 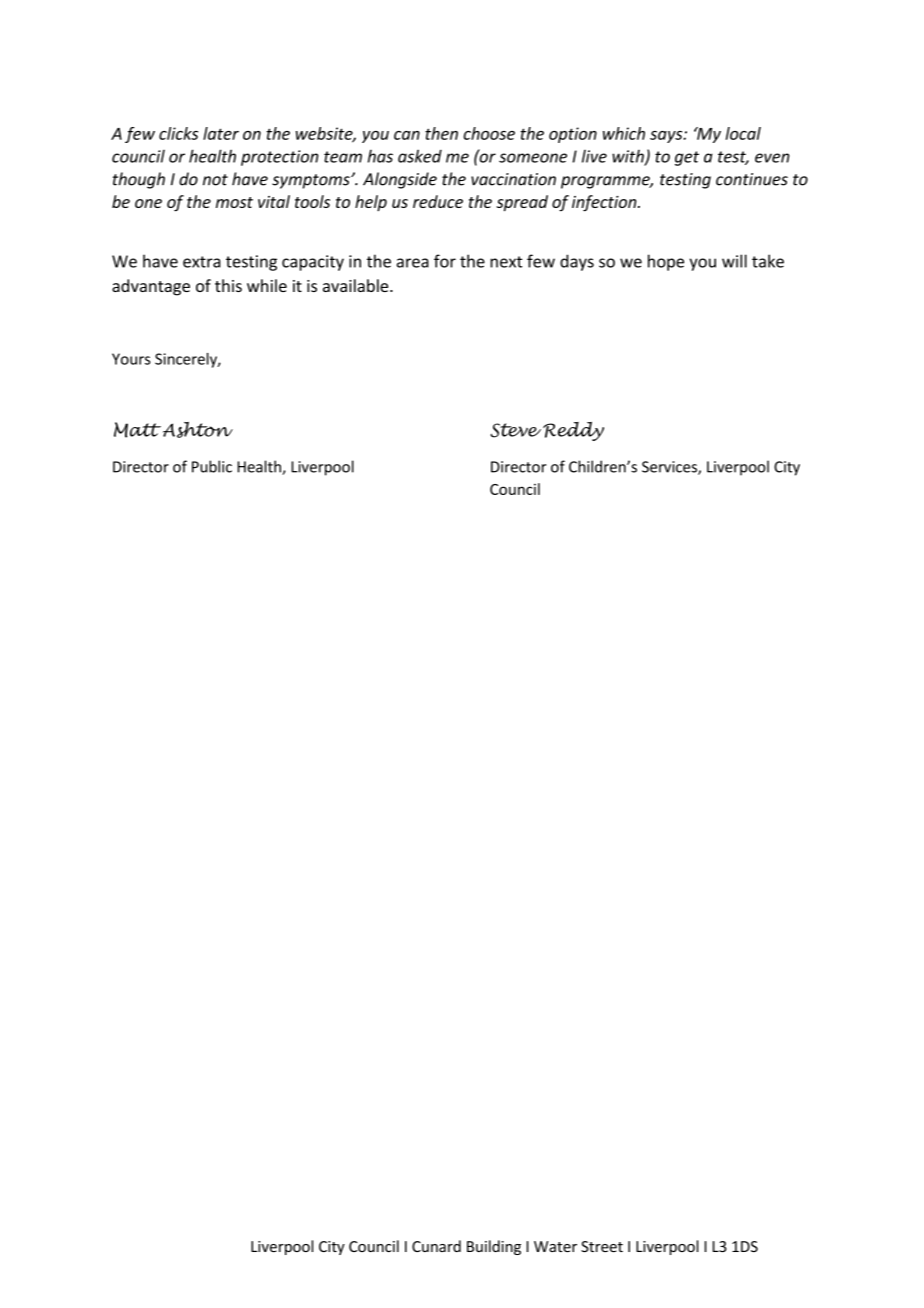 What do you see at coordinates (357, 285) in the image?
I see `available` at bounding box center [357, 285].
